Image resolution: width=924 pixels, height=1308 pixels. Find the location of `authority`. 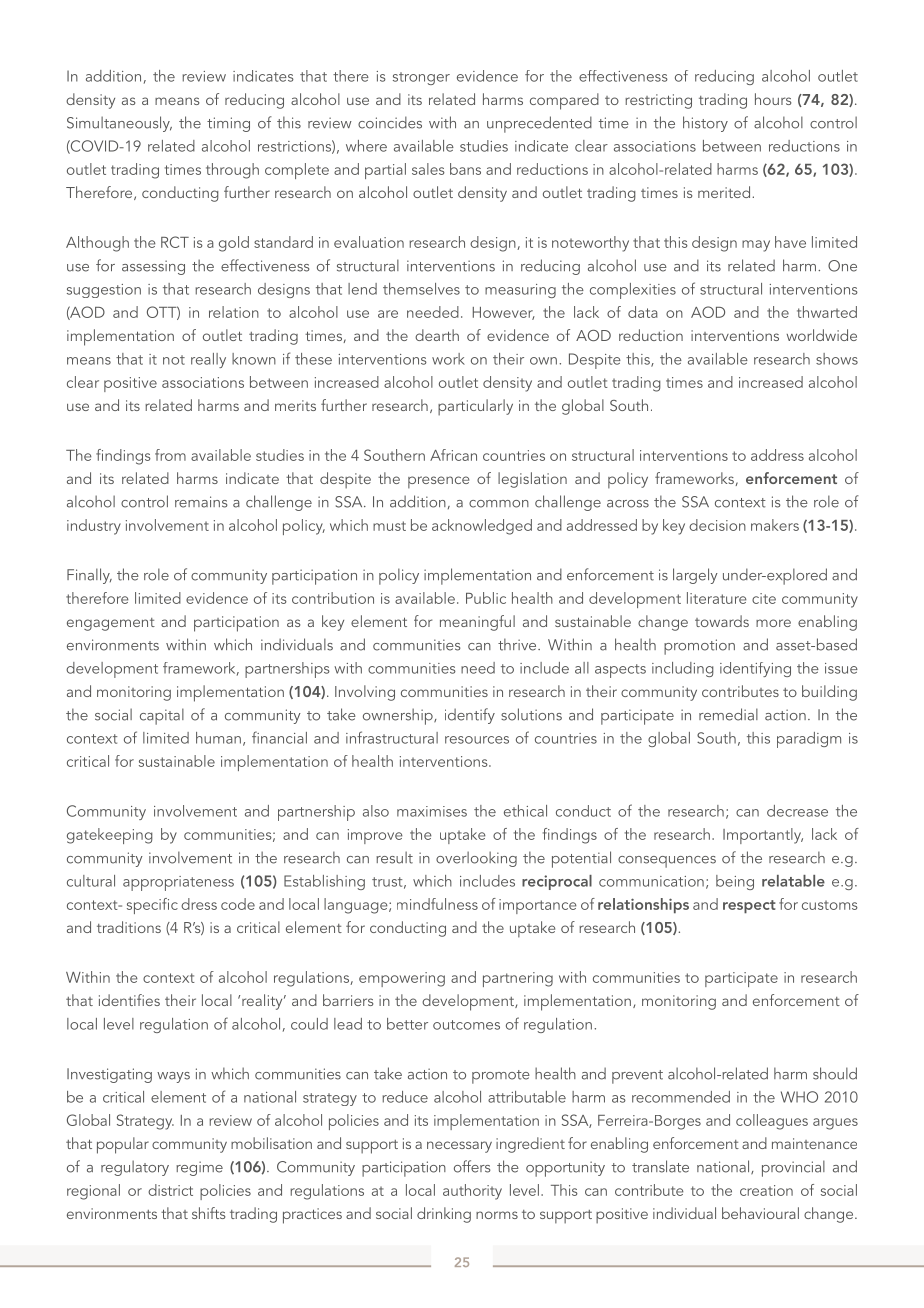

authority is located at coordinates (472, 1192).
